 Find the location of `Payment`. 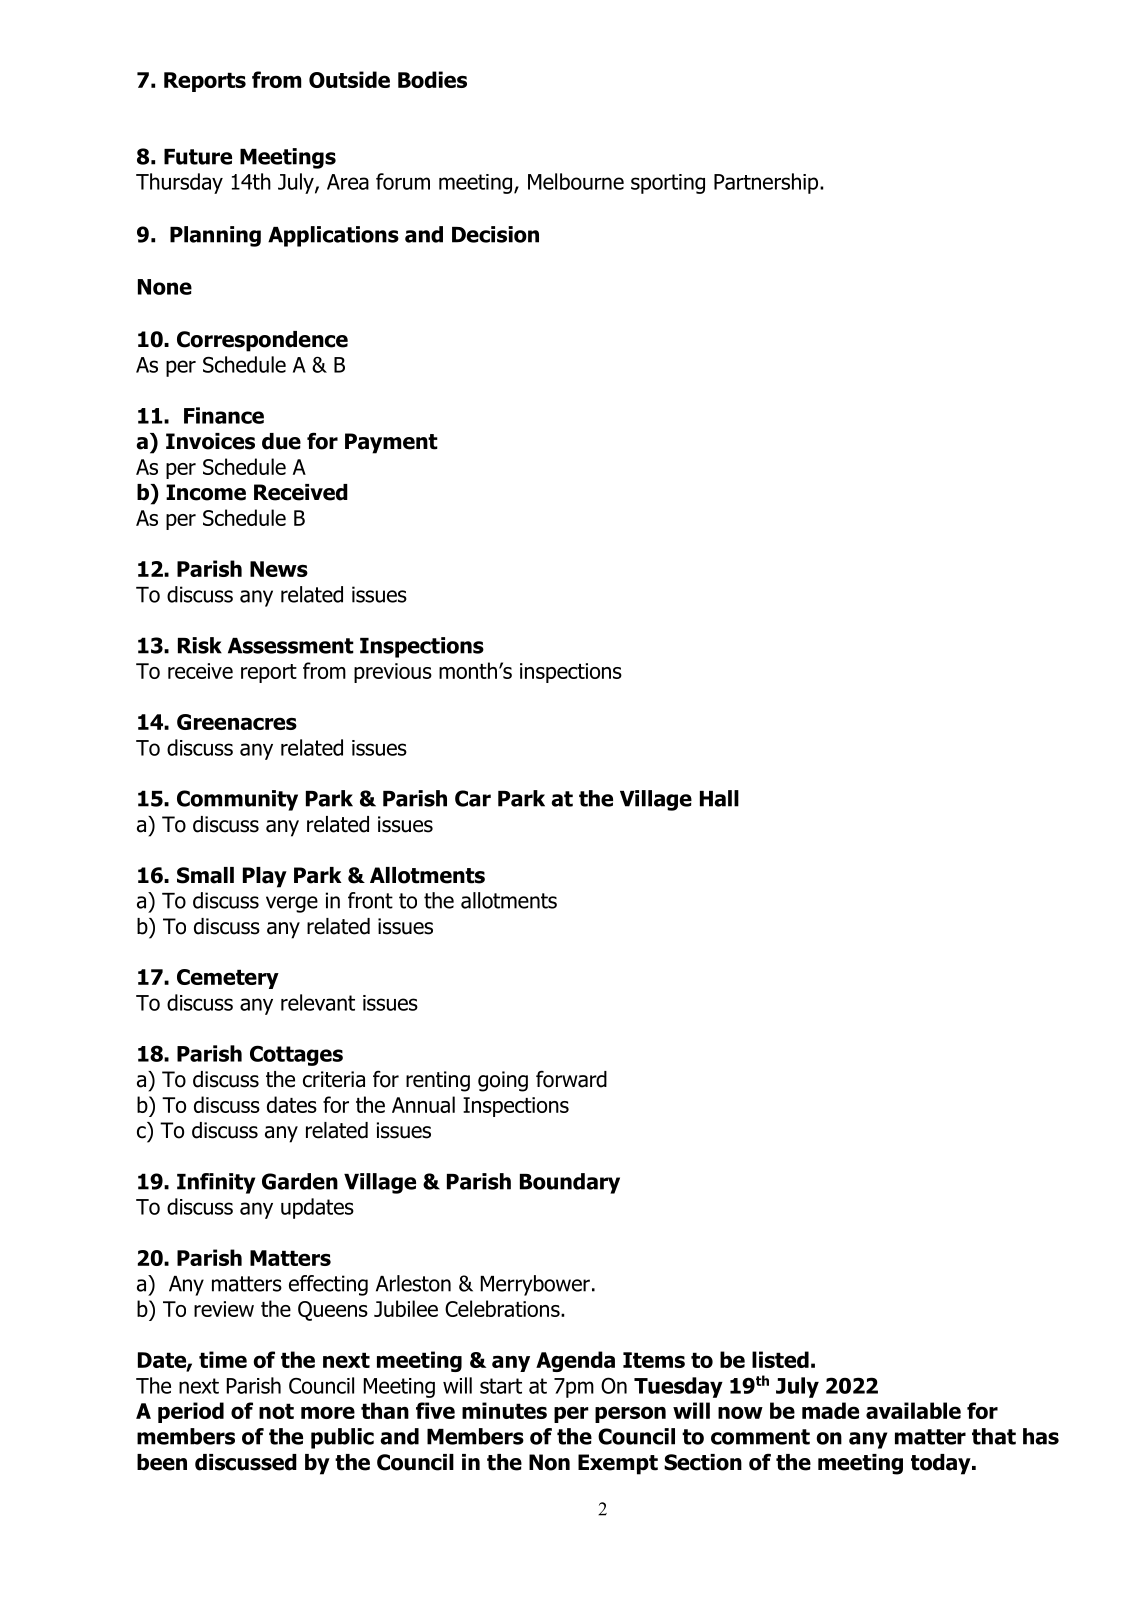

Payment is located at coordinates (391, 443).
